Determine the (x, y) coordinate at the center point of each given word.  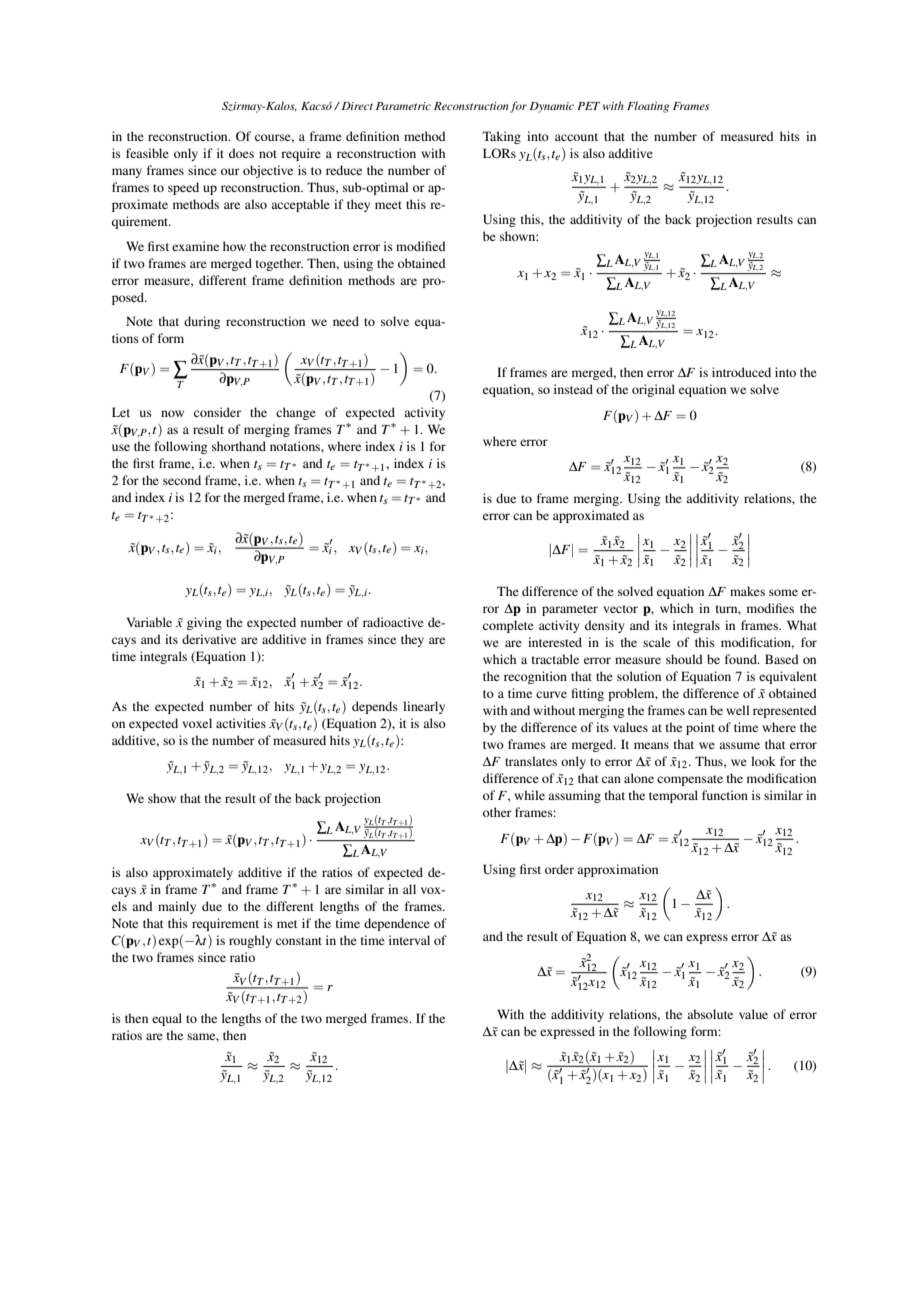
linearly (424, 707)
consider (217, 412)
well (737, 710)
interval (409, 940)
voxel (197, 723)
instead (573, 389)
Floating (648, 107)
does (241, 153)
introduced (741, 372)
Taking (502, 137)
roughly (250, 941)
